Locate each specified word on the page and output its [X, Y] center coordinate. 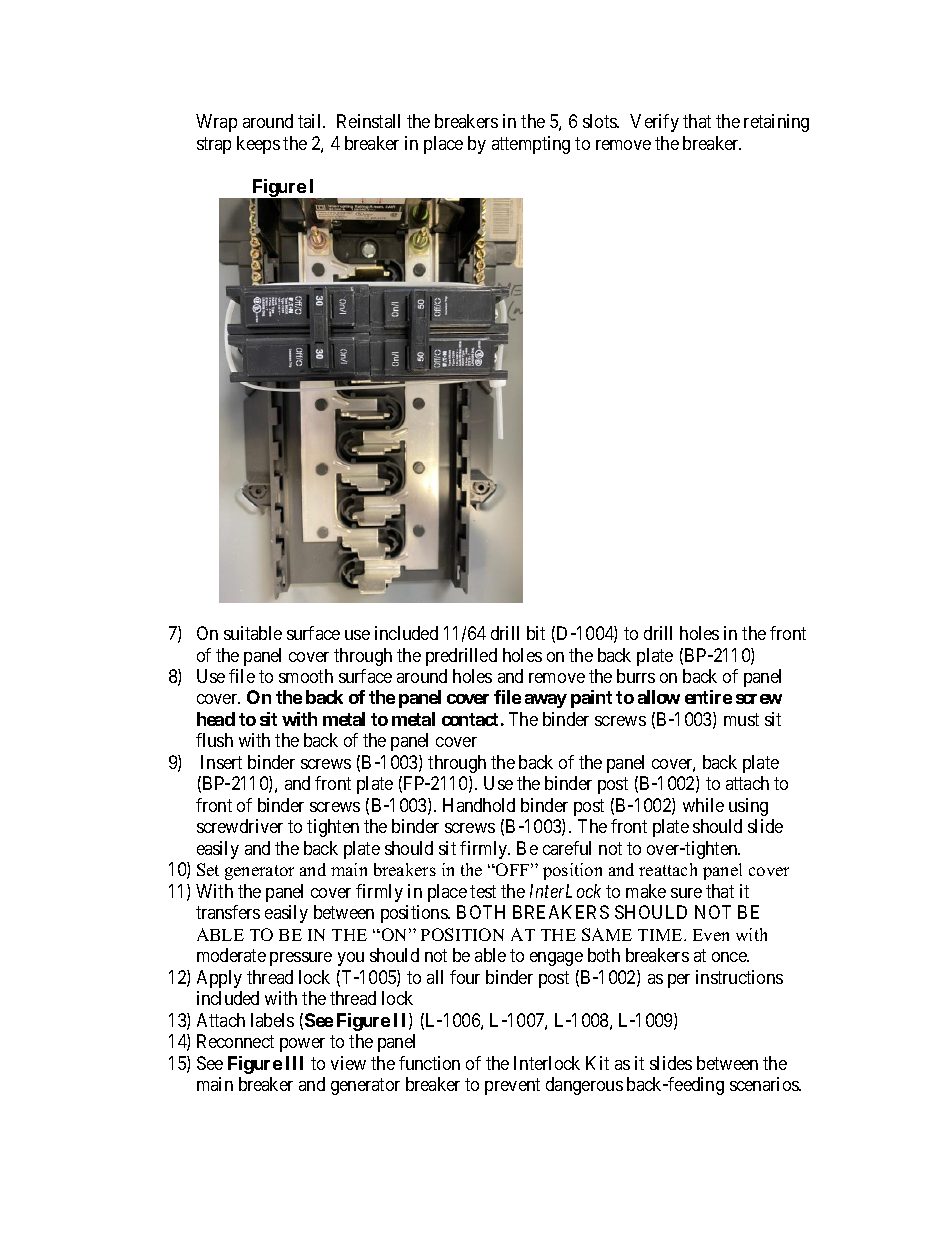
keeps [258, 145]
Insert [221, 762]
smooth [306, 676]
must [741, 719]
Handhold [479, 805]
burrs [636, 676]
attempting [531, 145]
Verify [654, 123]
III [294, 1063]
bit [536, 633]
